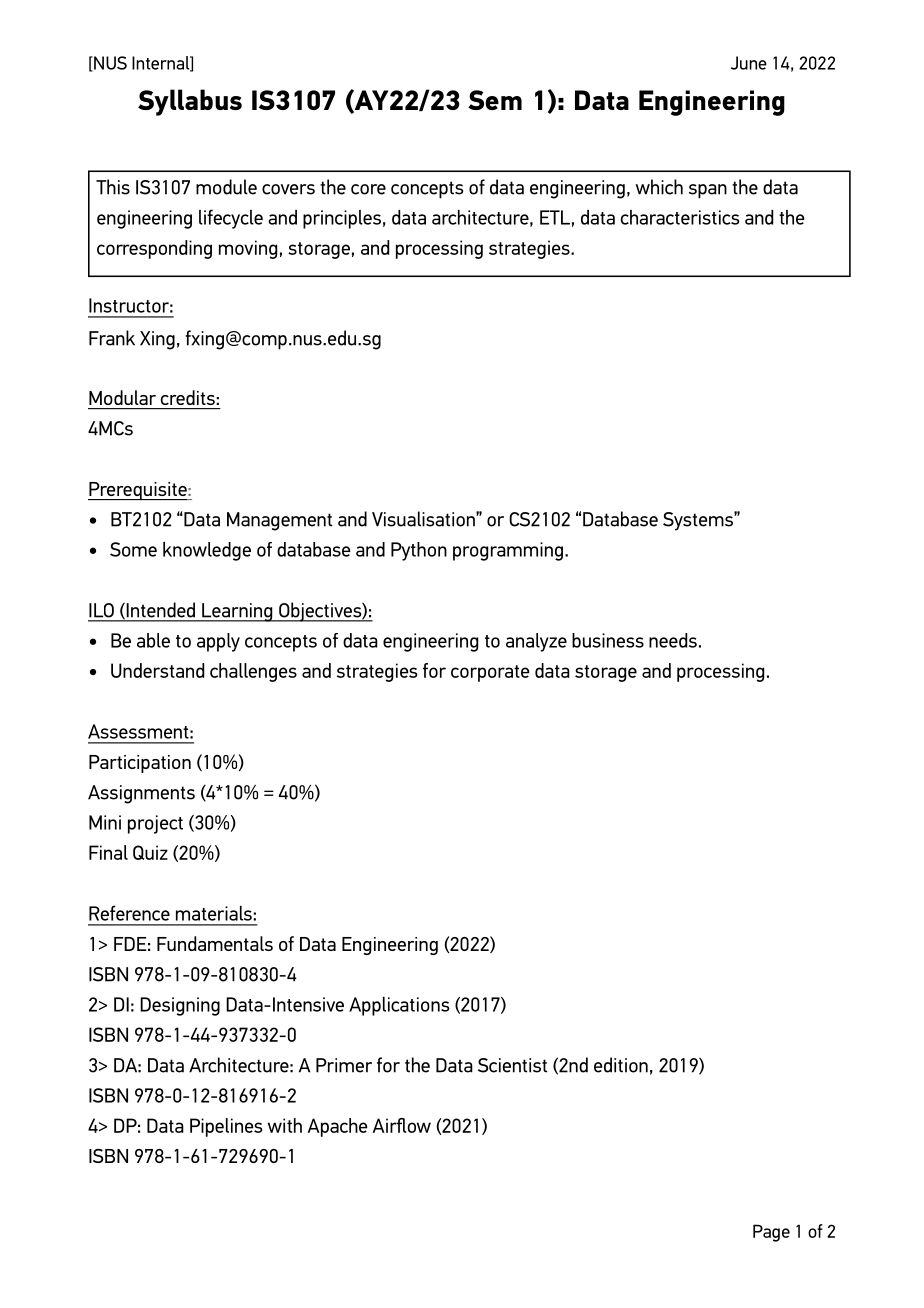 This screenshot has height=1308, width=924. What do you see at coordinates (188, 397) in the screenshot?
I see `credits` at bounding box center [188, 397].
